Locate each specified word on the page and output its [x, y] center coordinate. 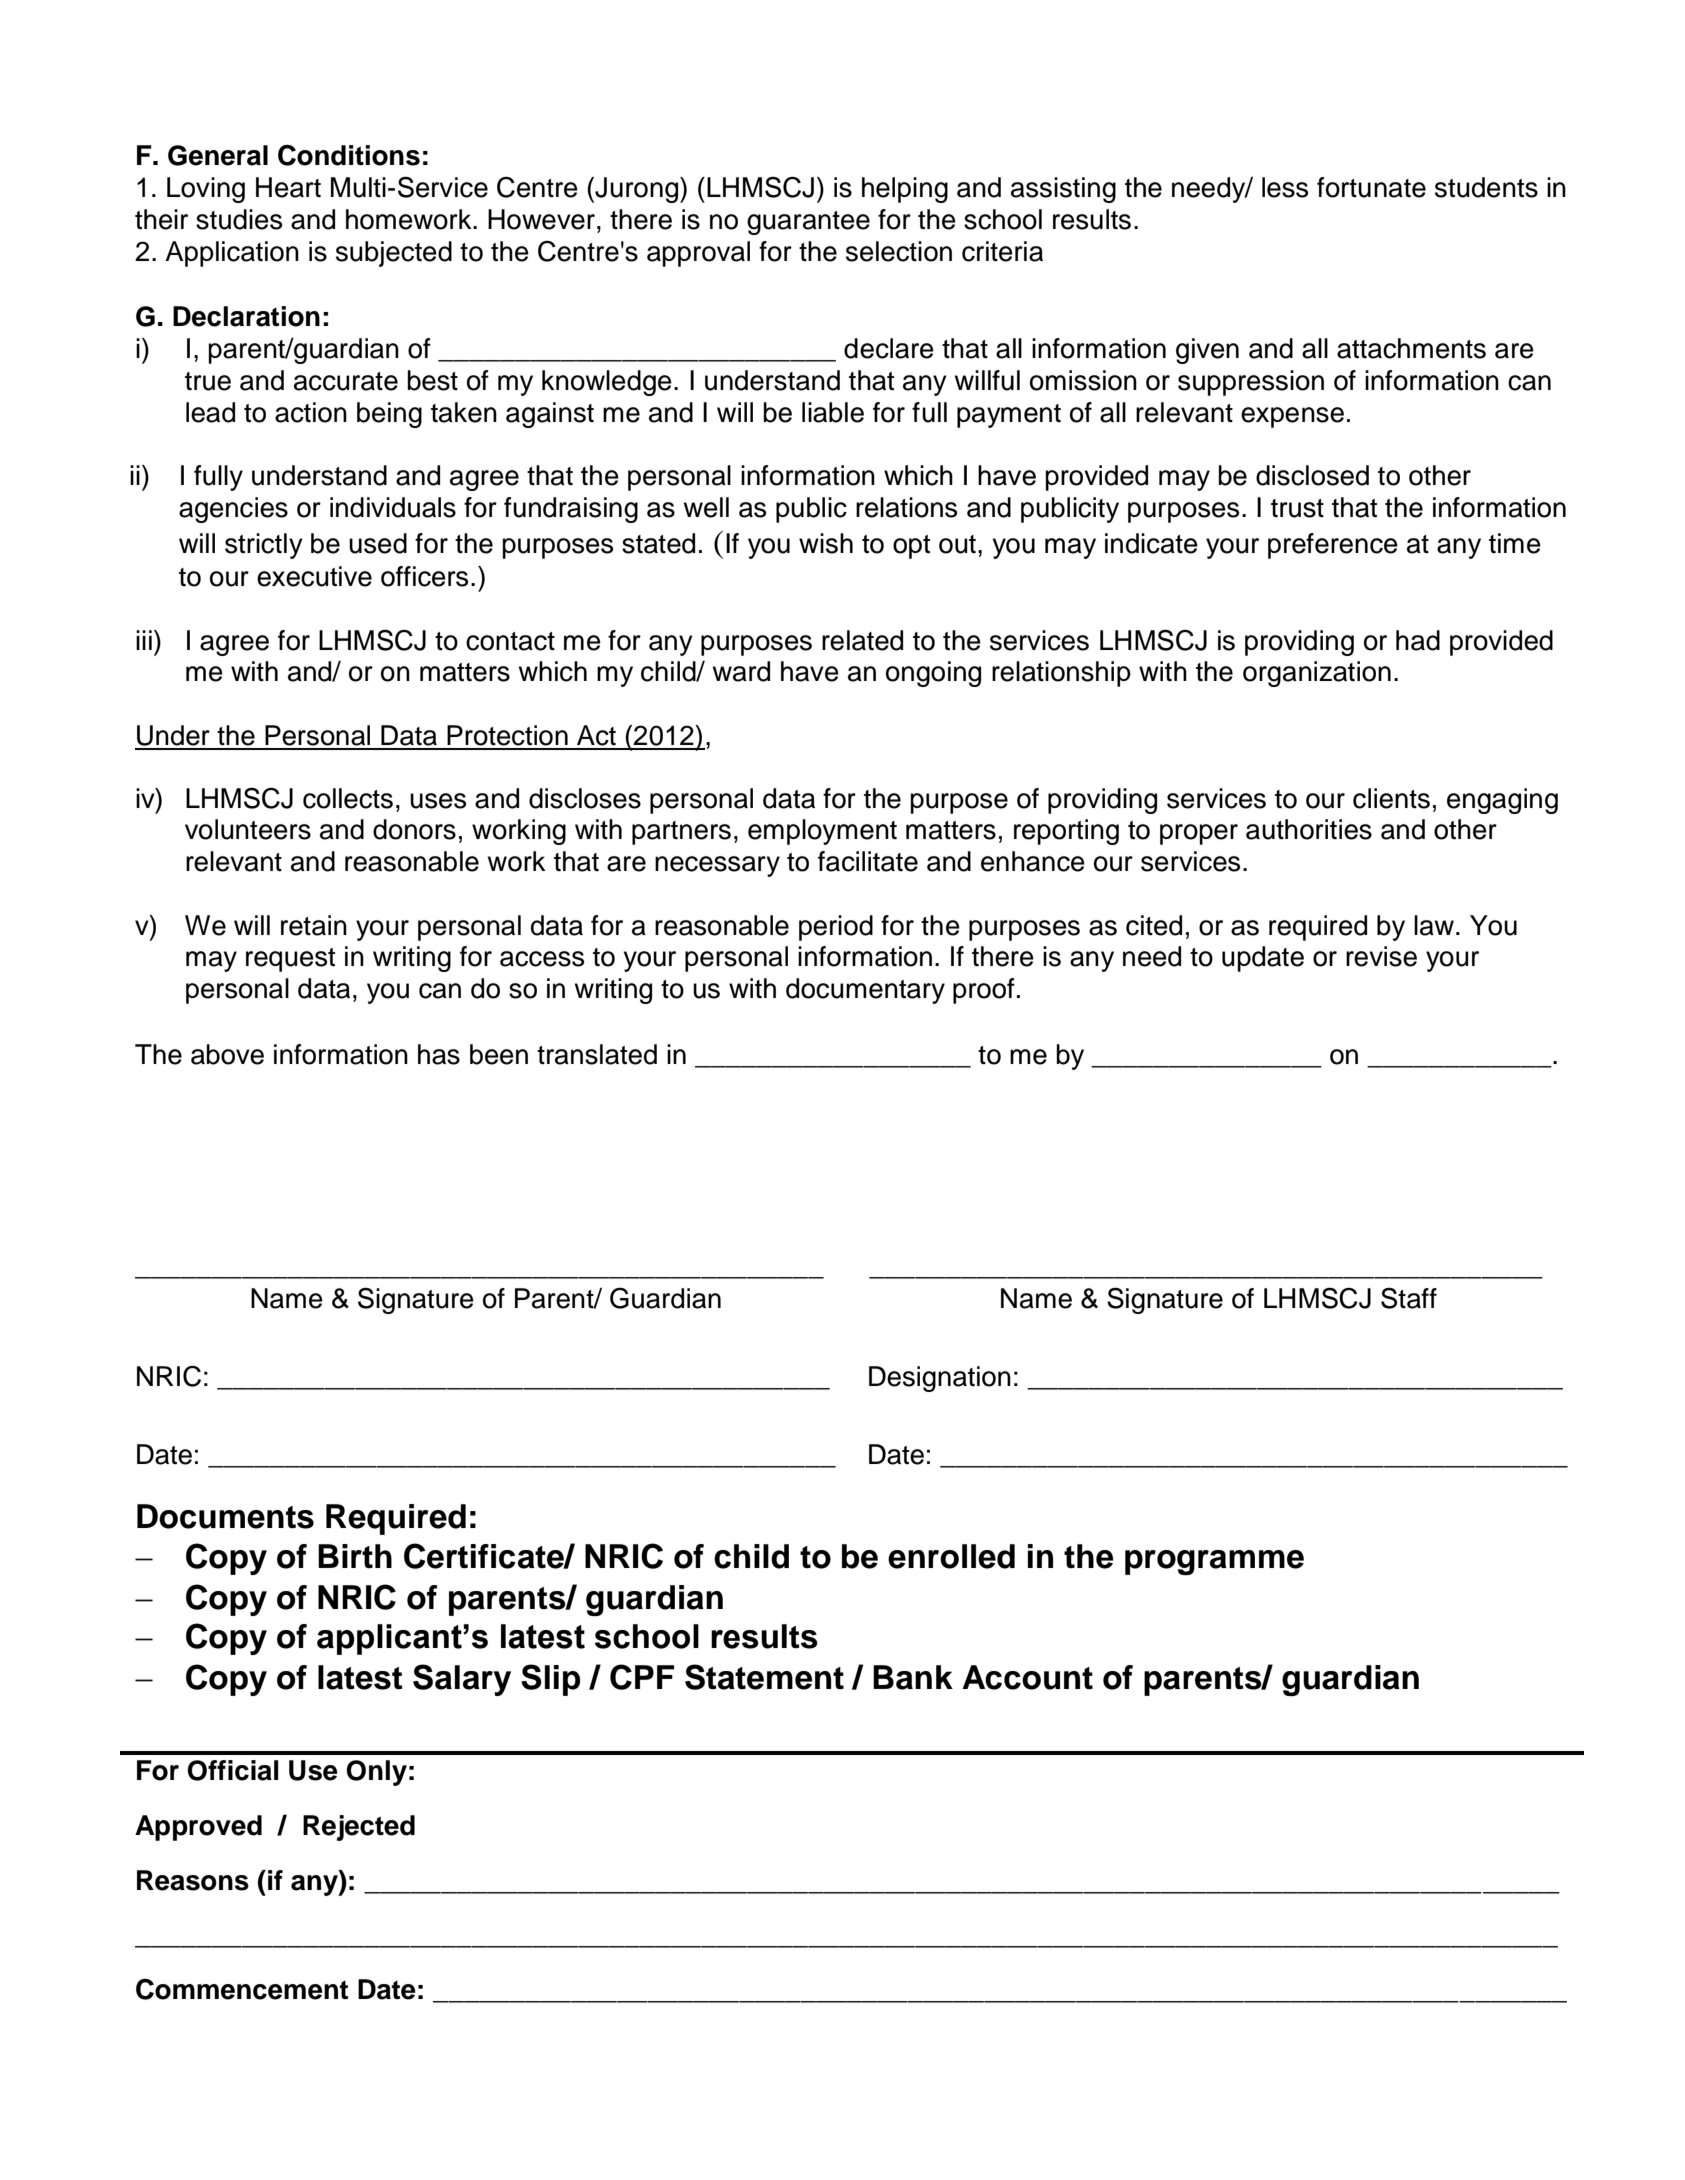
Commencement [242, 1989]
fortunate [1371, 187]
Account [1027, 1677]
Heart [288, 187]
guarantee [808, 223]
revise [1381, 956]
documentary [865, 991]
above [227, 1054]
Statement [764, 1677]
